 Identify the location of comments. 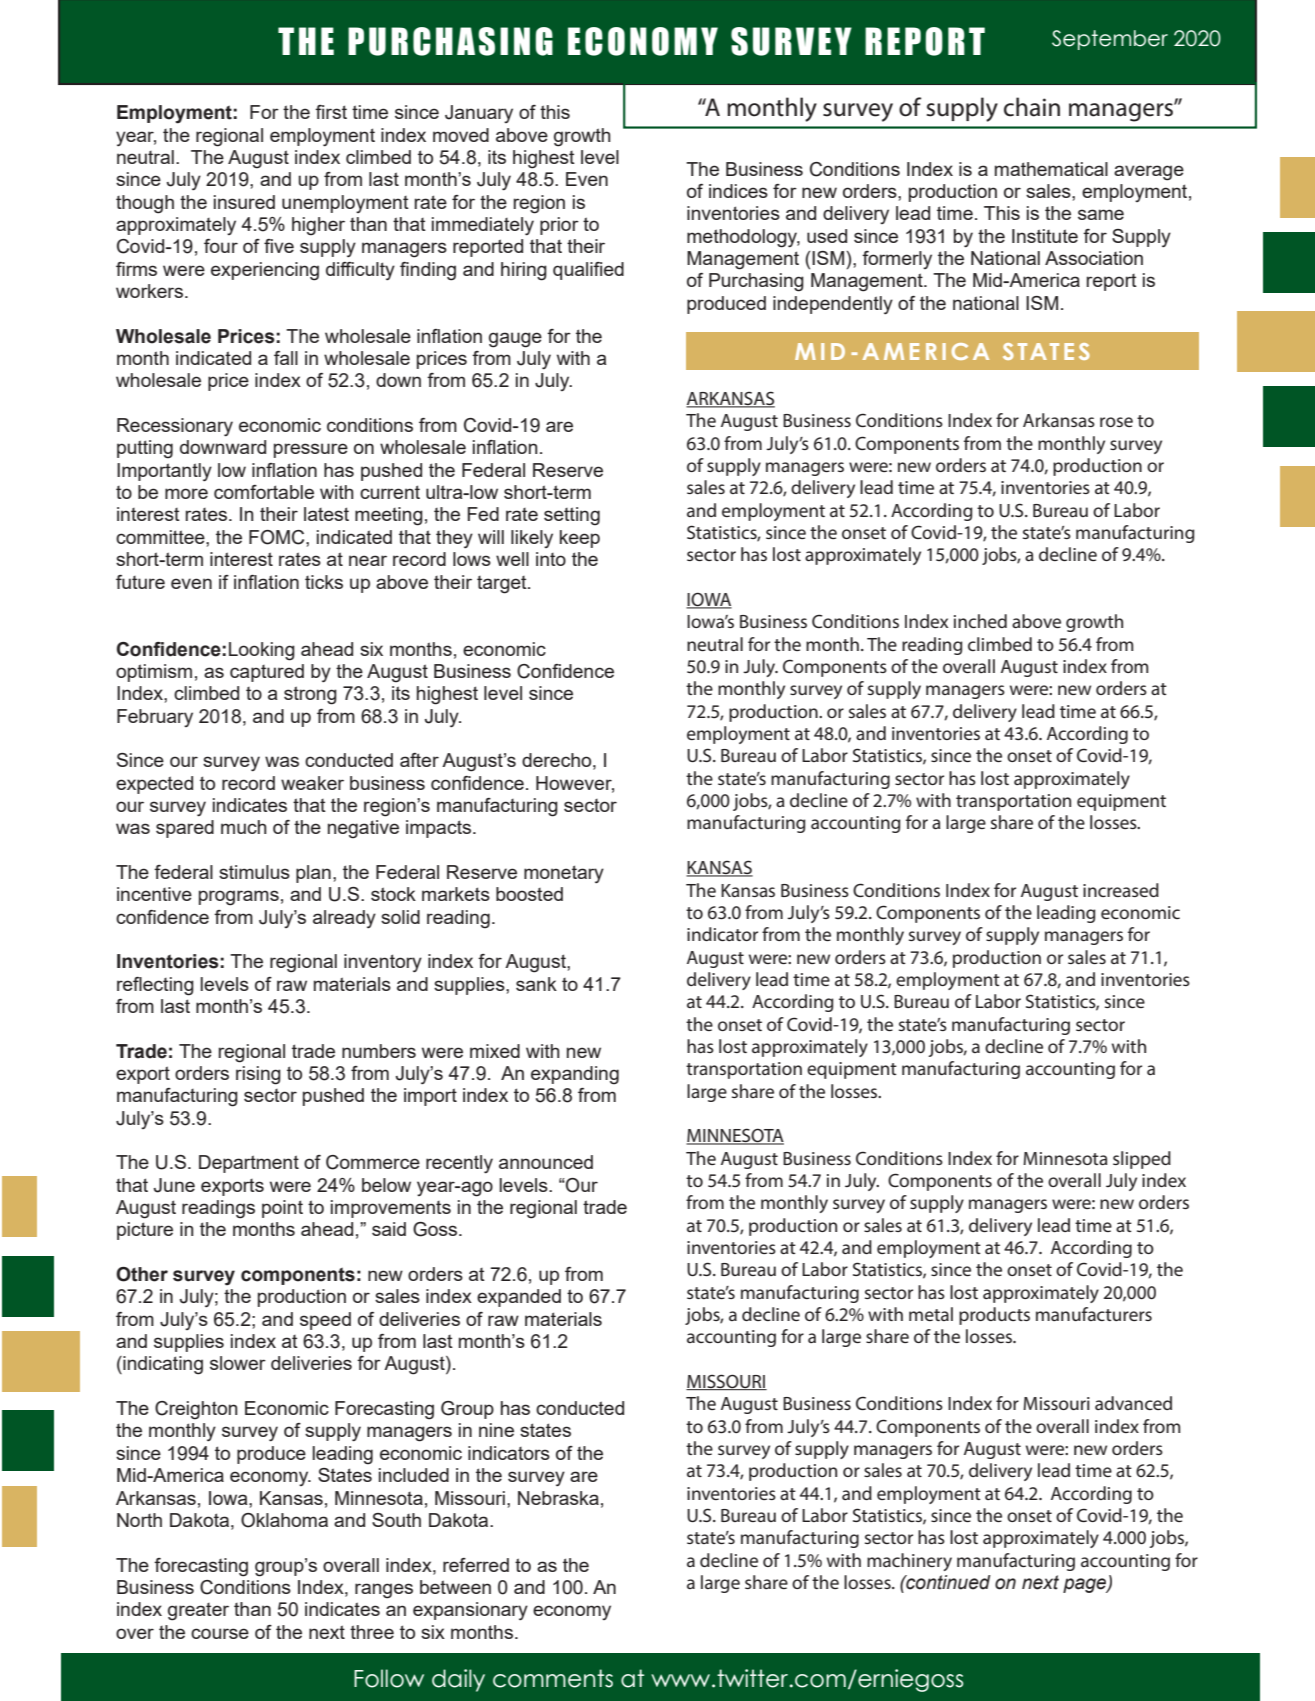
(553, 1678).
